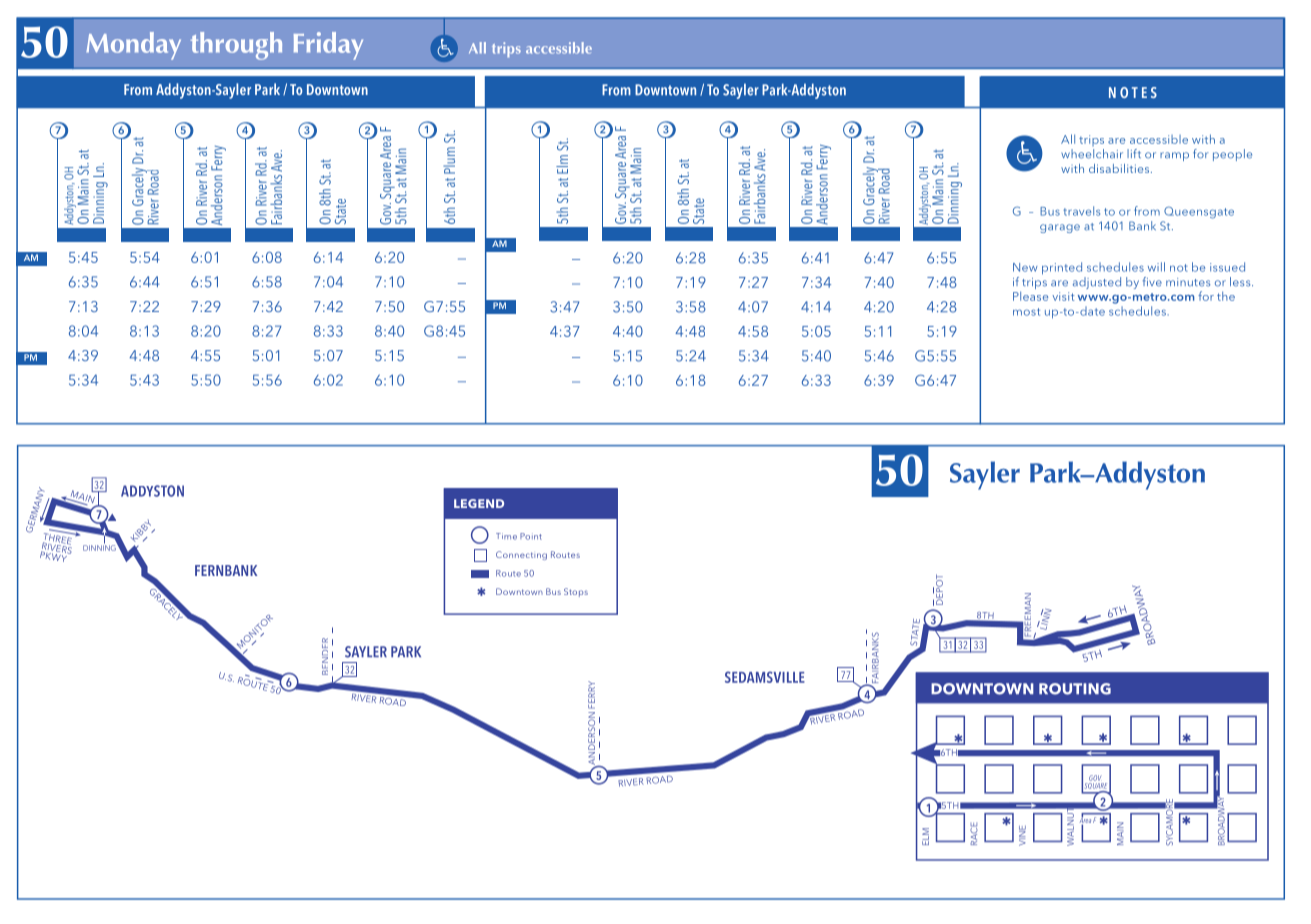  Describe the element at coordinates (521, 555) in the image. I see `Connecting` at that location.
